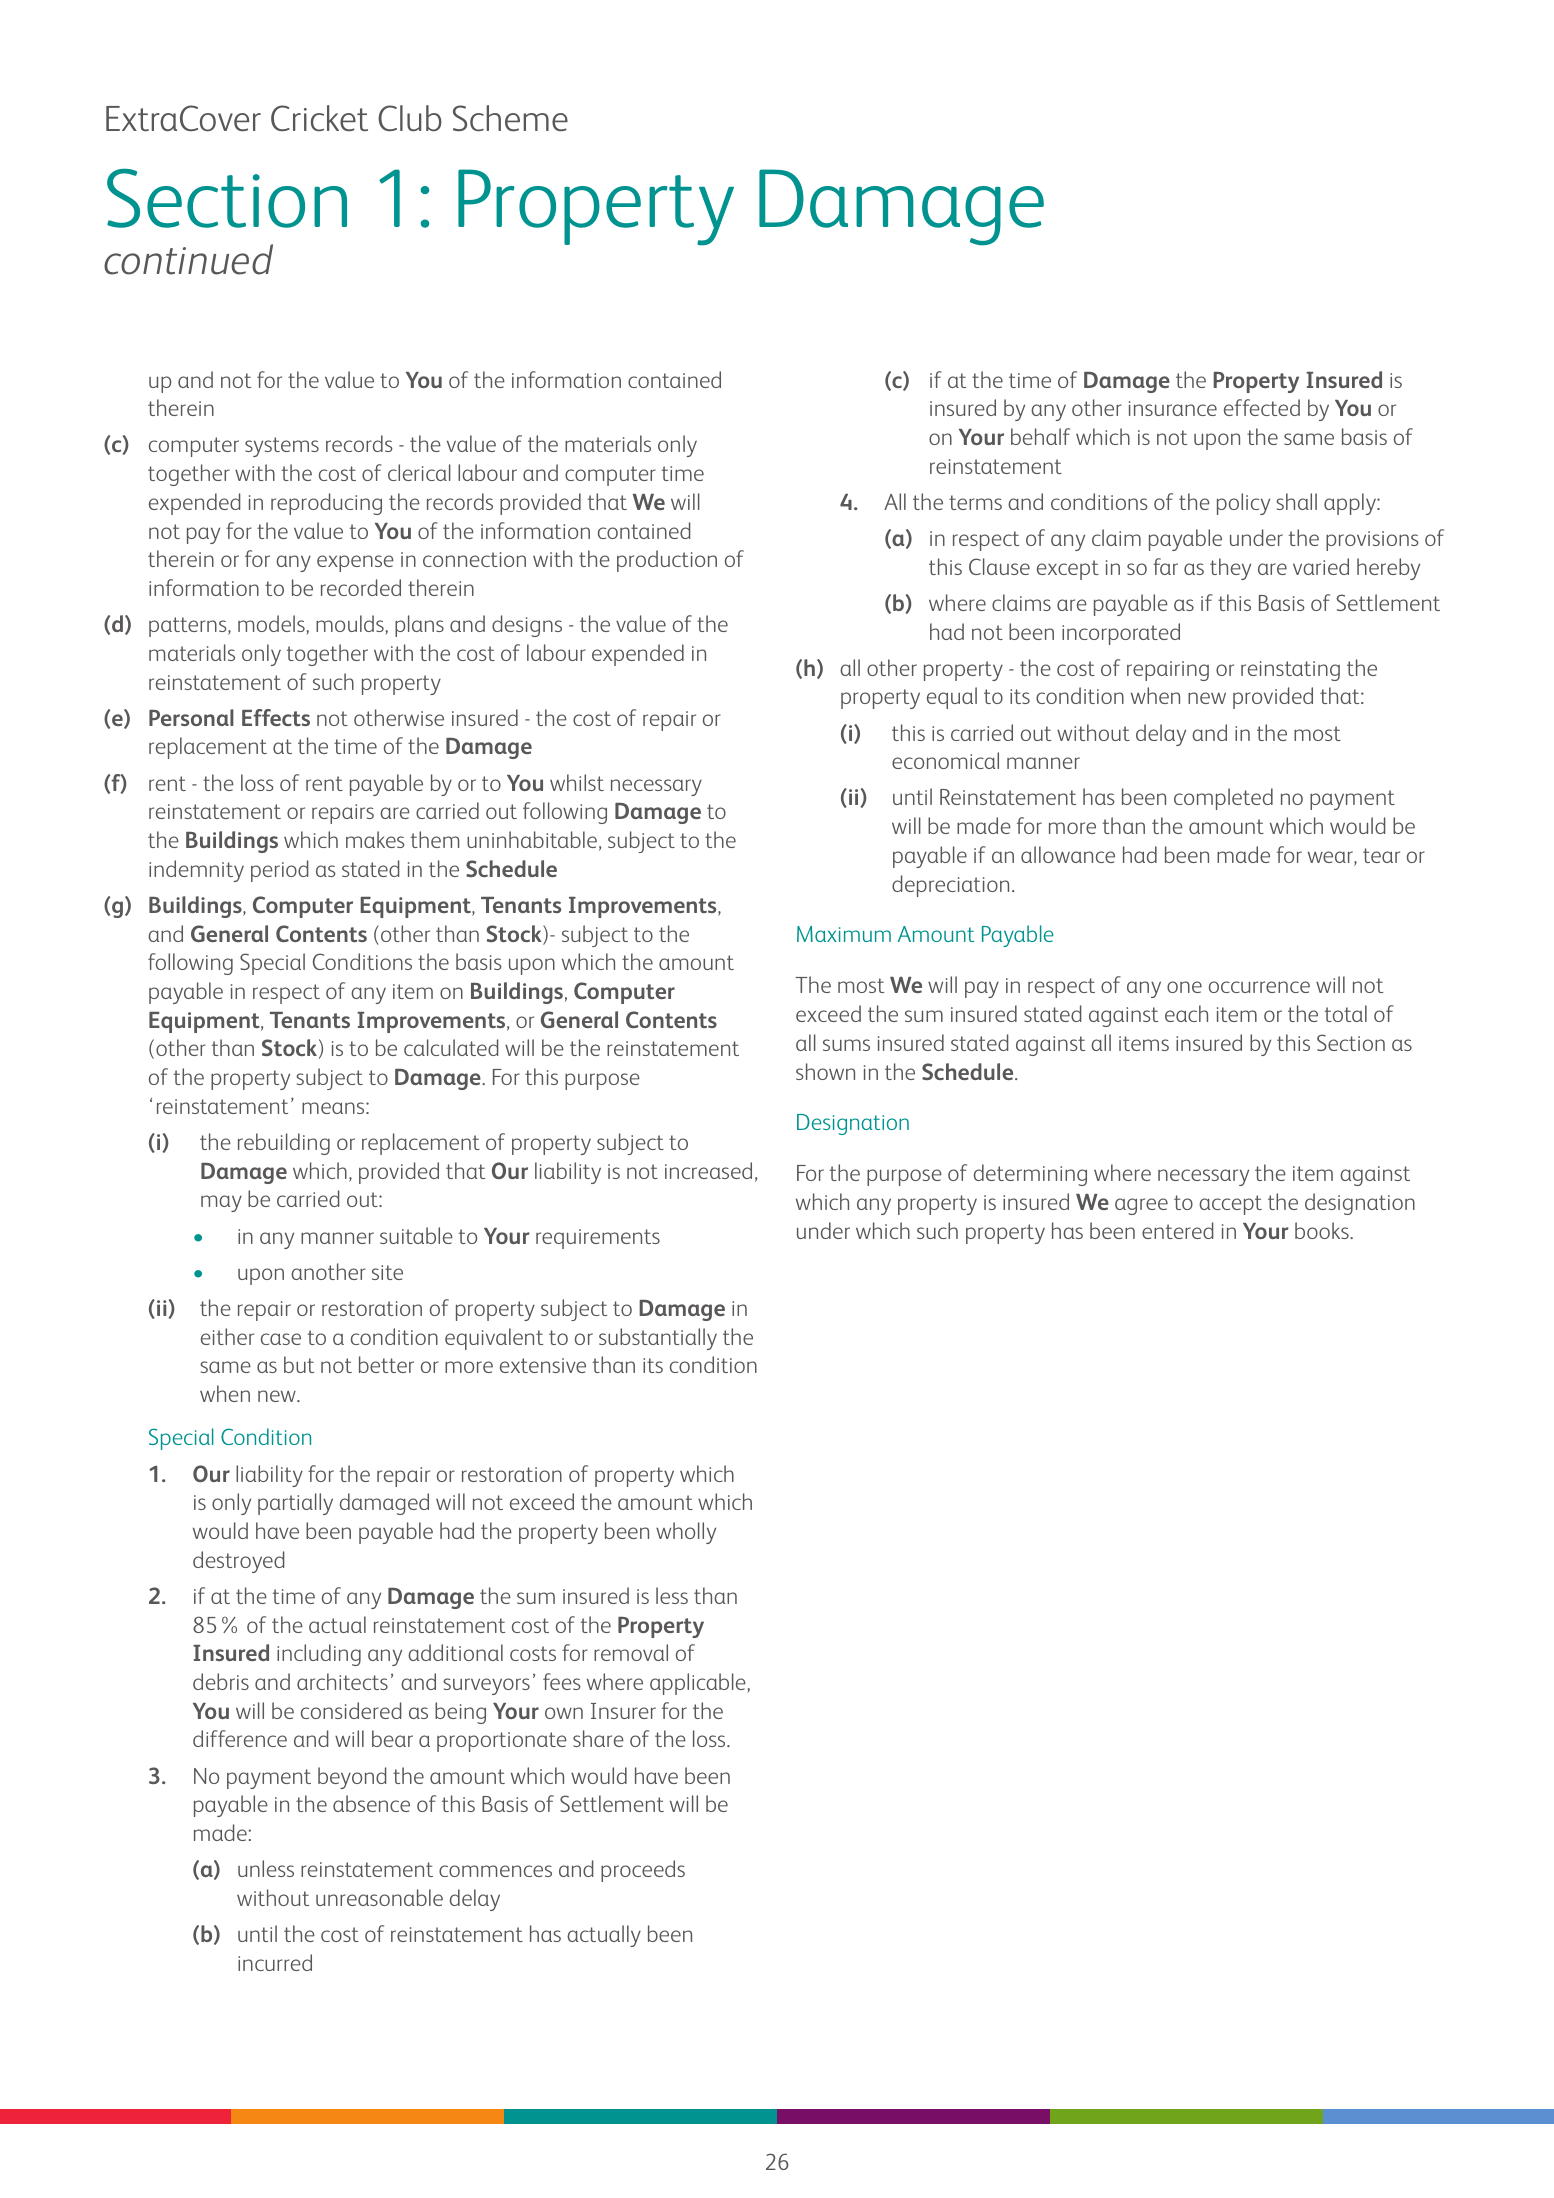 The width and height of the screenshot is (1554, 2198). I want to click on Scheme, so click(510, 118).
